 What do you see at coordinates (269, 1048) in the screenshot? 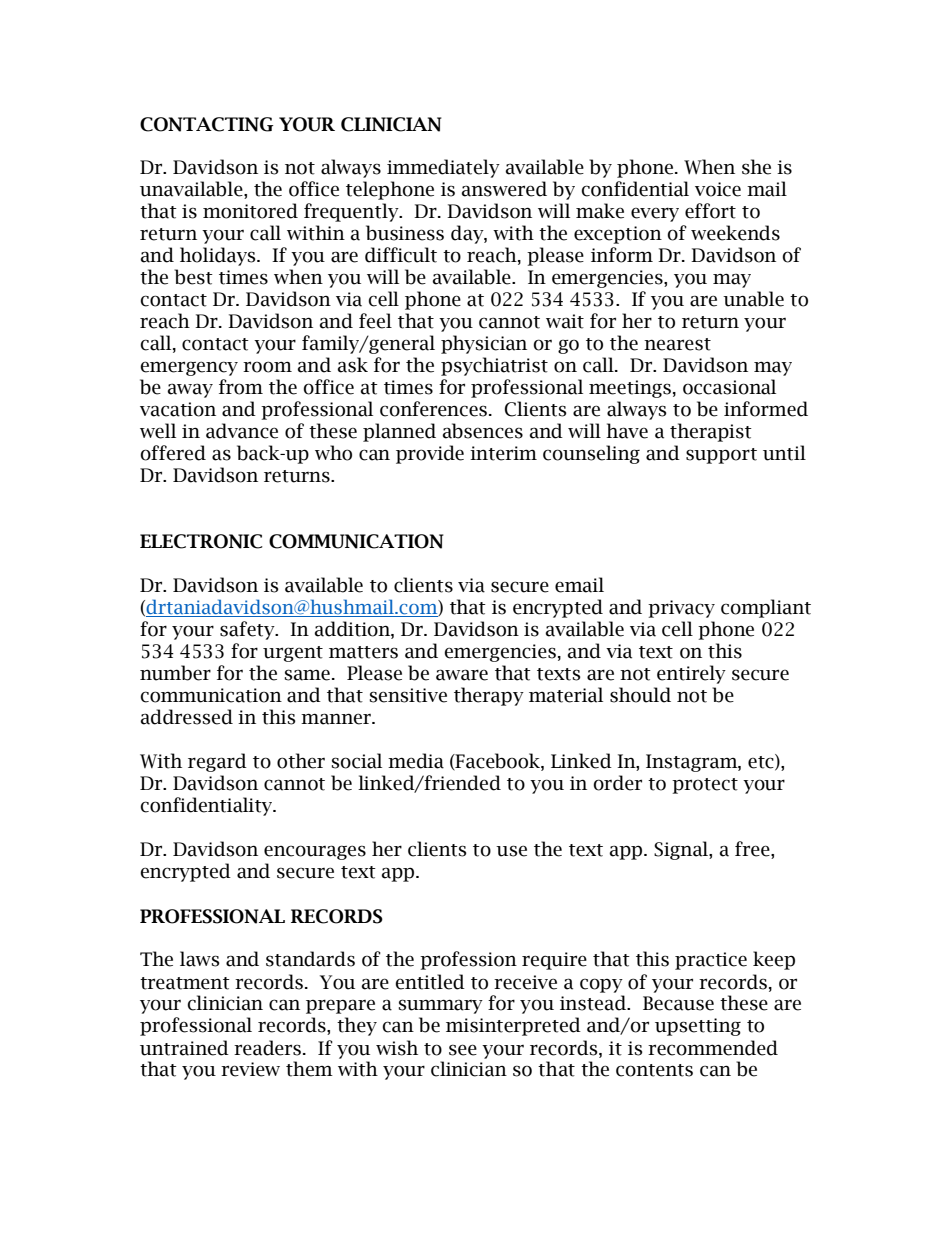
I see `readers` at bounding box center [269, 1048].
